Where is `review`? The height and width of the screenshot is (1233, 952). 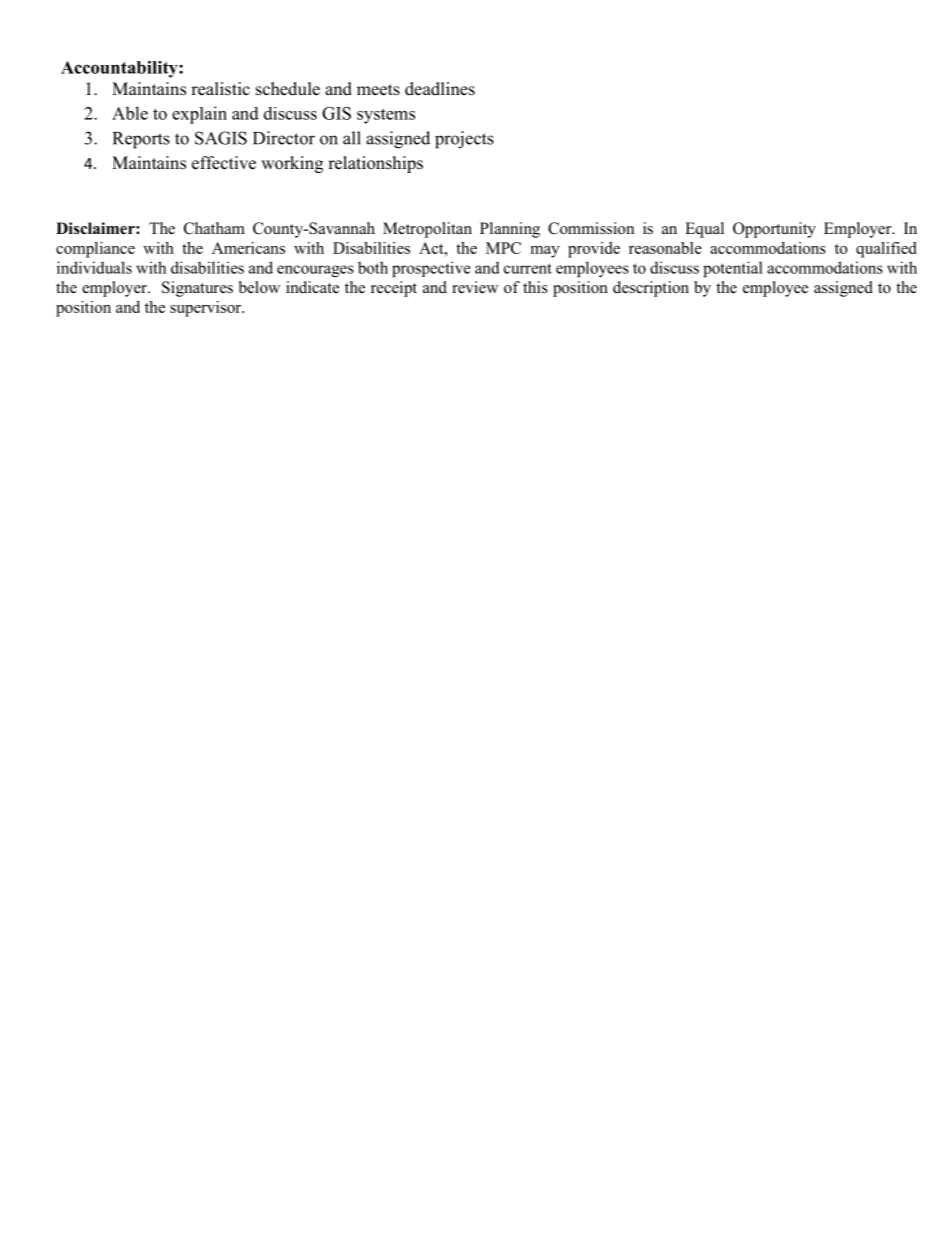
review is located at coordinates (475, 287).
